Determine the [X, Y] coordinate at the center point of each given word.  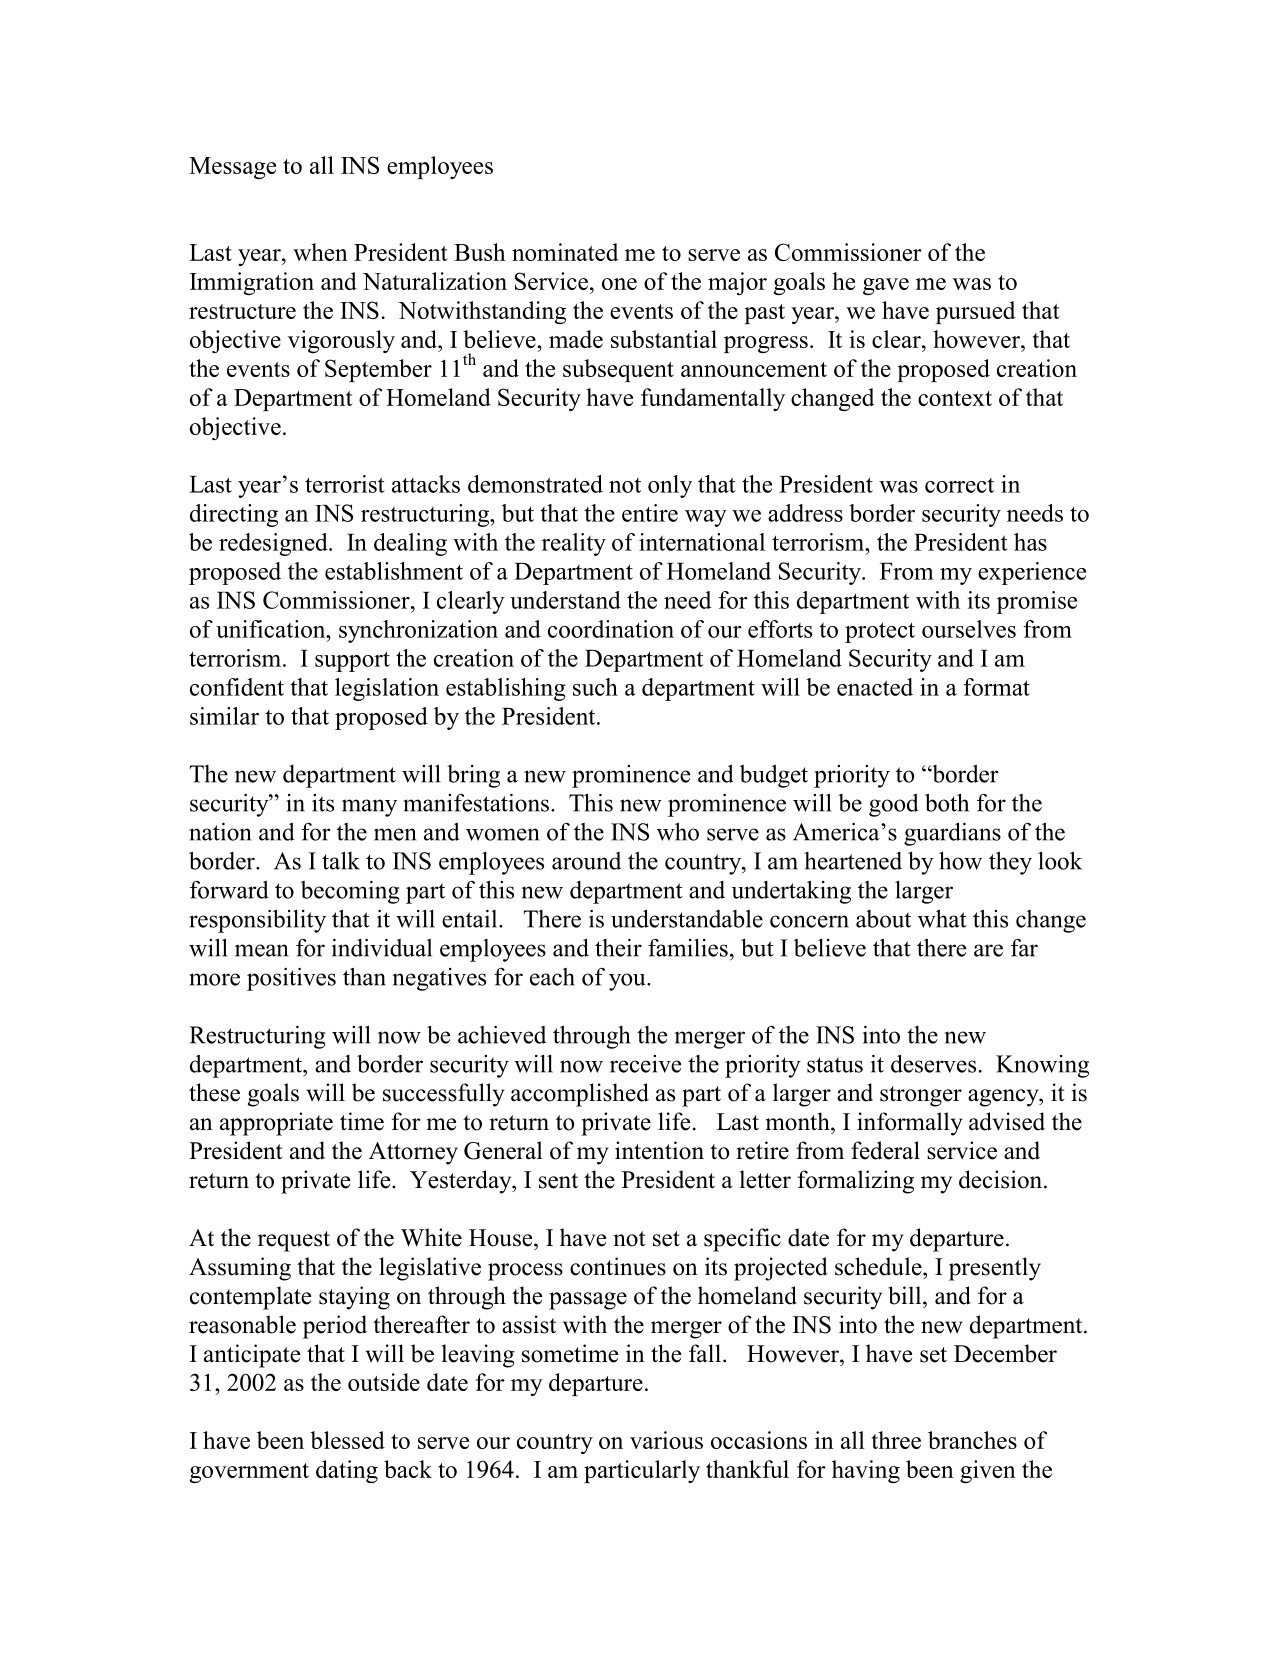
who [678, 831]
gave [886, 286]
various [666, 1440]
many [369, 808]
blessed [347, 1440]
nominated [565, 252]
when [320, 252]
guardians [952, 834]
